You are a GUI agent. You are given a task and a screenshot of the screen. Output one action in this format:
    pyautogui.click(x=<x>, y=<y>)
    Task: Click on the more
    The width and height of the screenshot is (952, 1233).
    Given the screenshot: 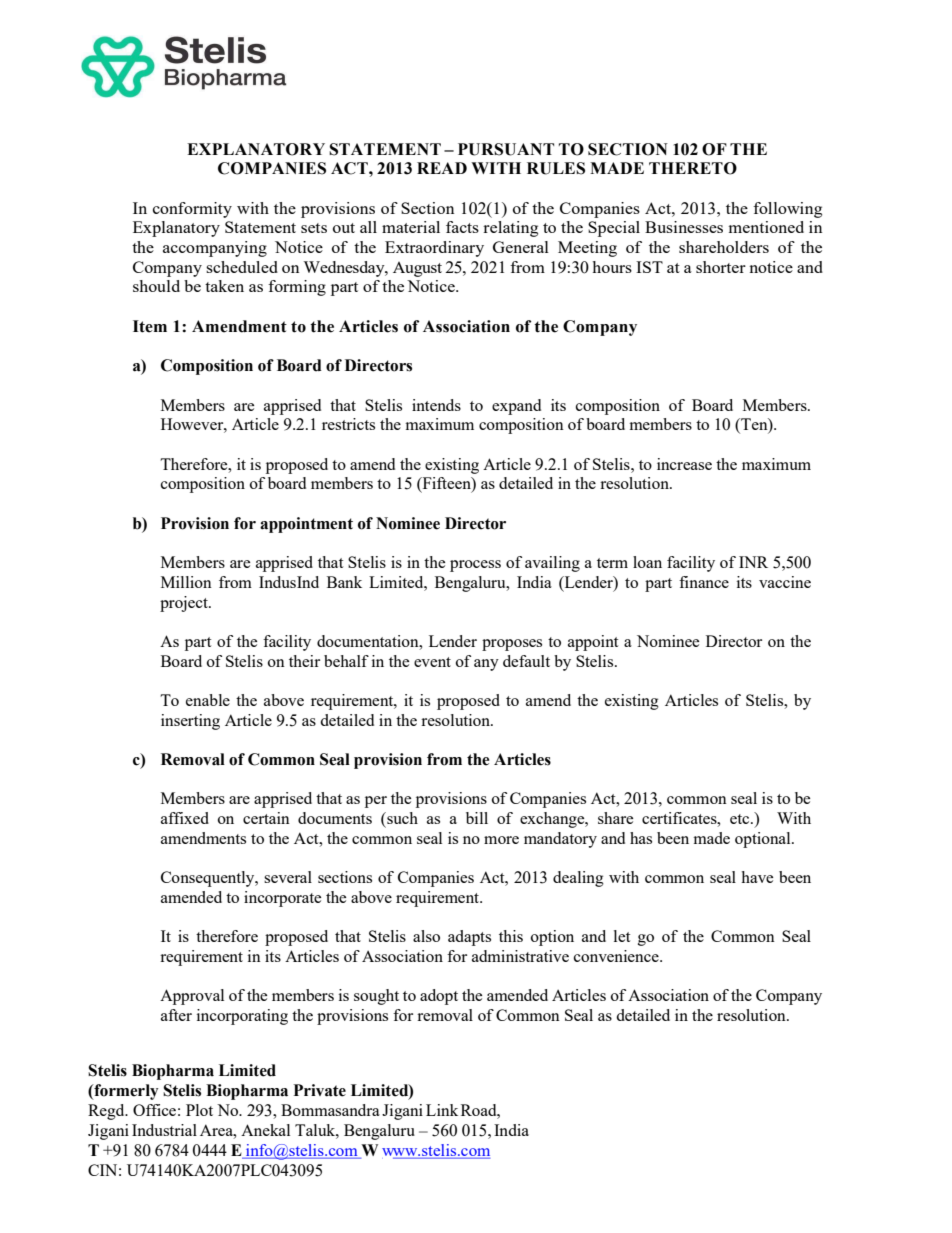 What is the action you would take?
    pyautogui.click(x=501, y=840)
